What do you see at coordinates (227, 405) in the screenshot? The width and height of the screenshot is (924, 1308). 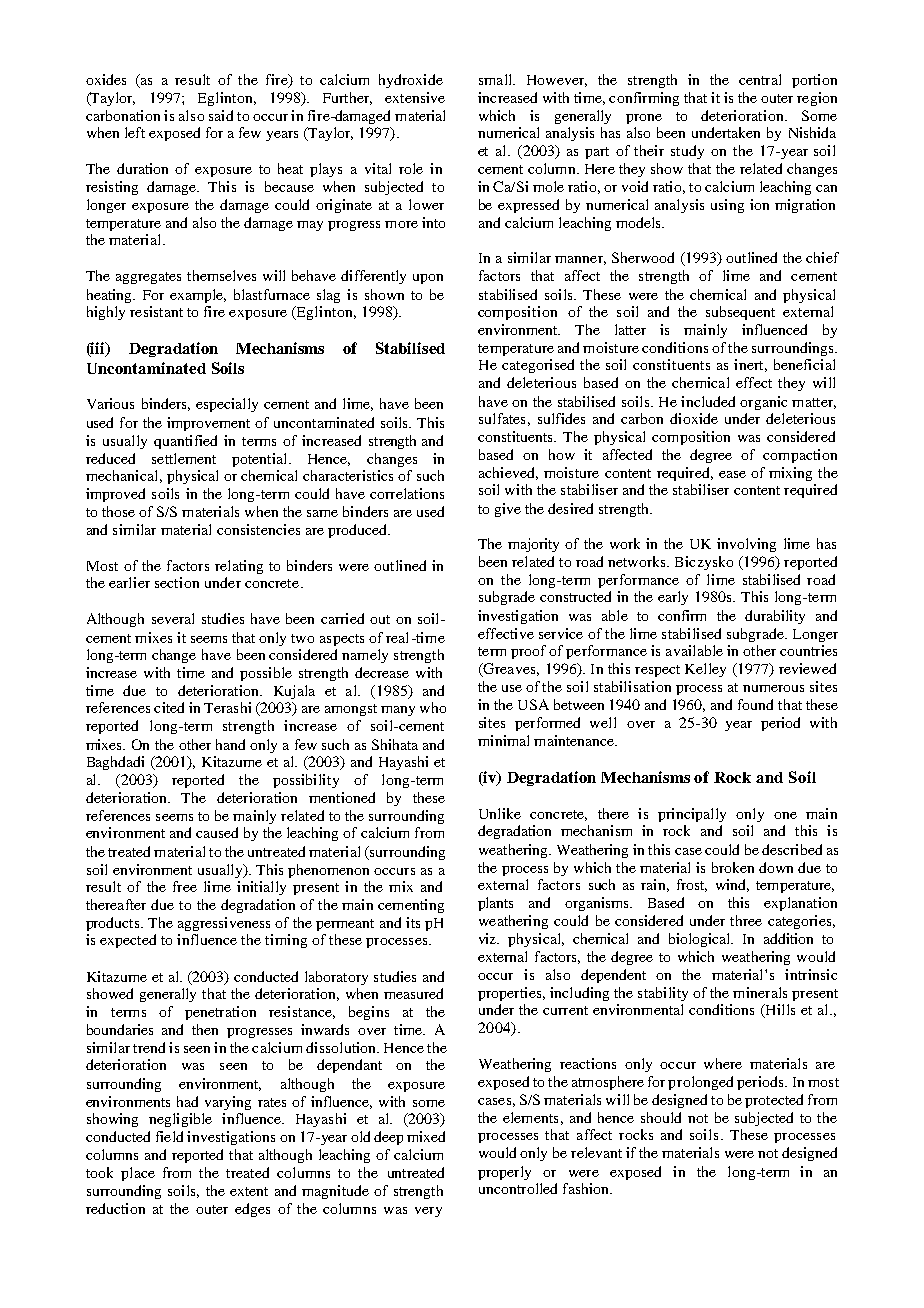 I see `especially` at bounding box center [227, 405].
